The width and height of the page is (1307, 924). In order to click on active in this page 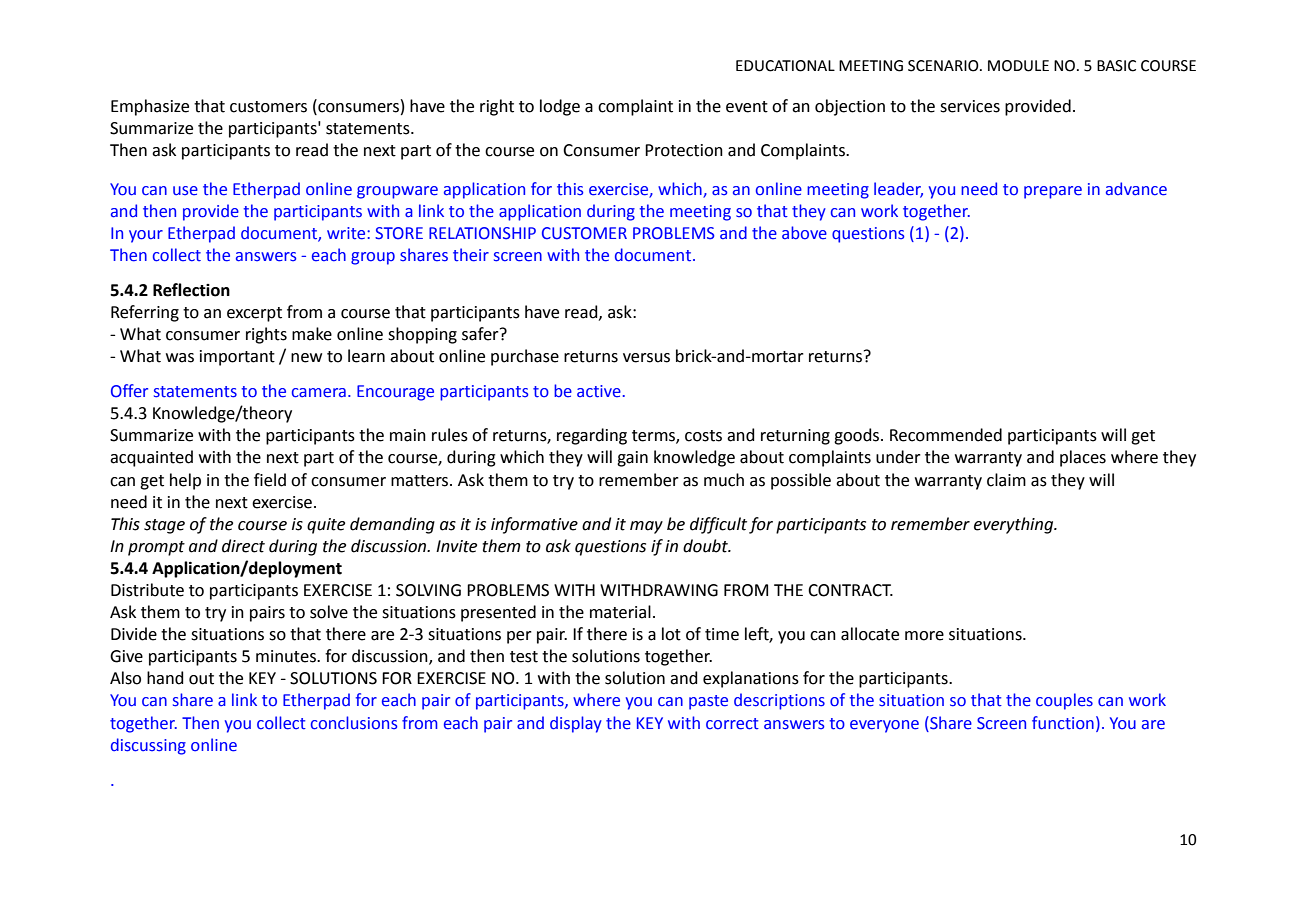, I will do `click(599, 391)`.
